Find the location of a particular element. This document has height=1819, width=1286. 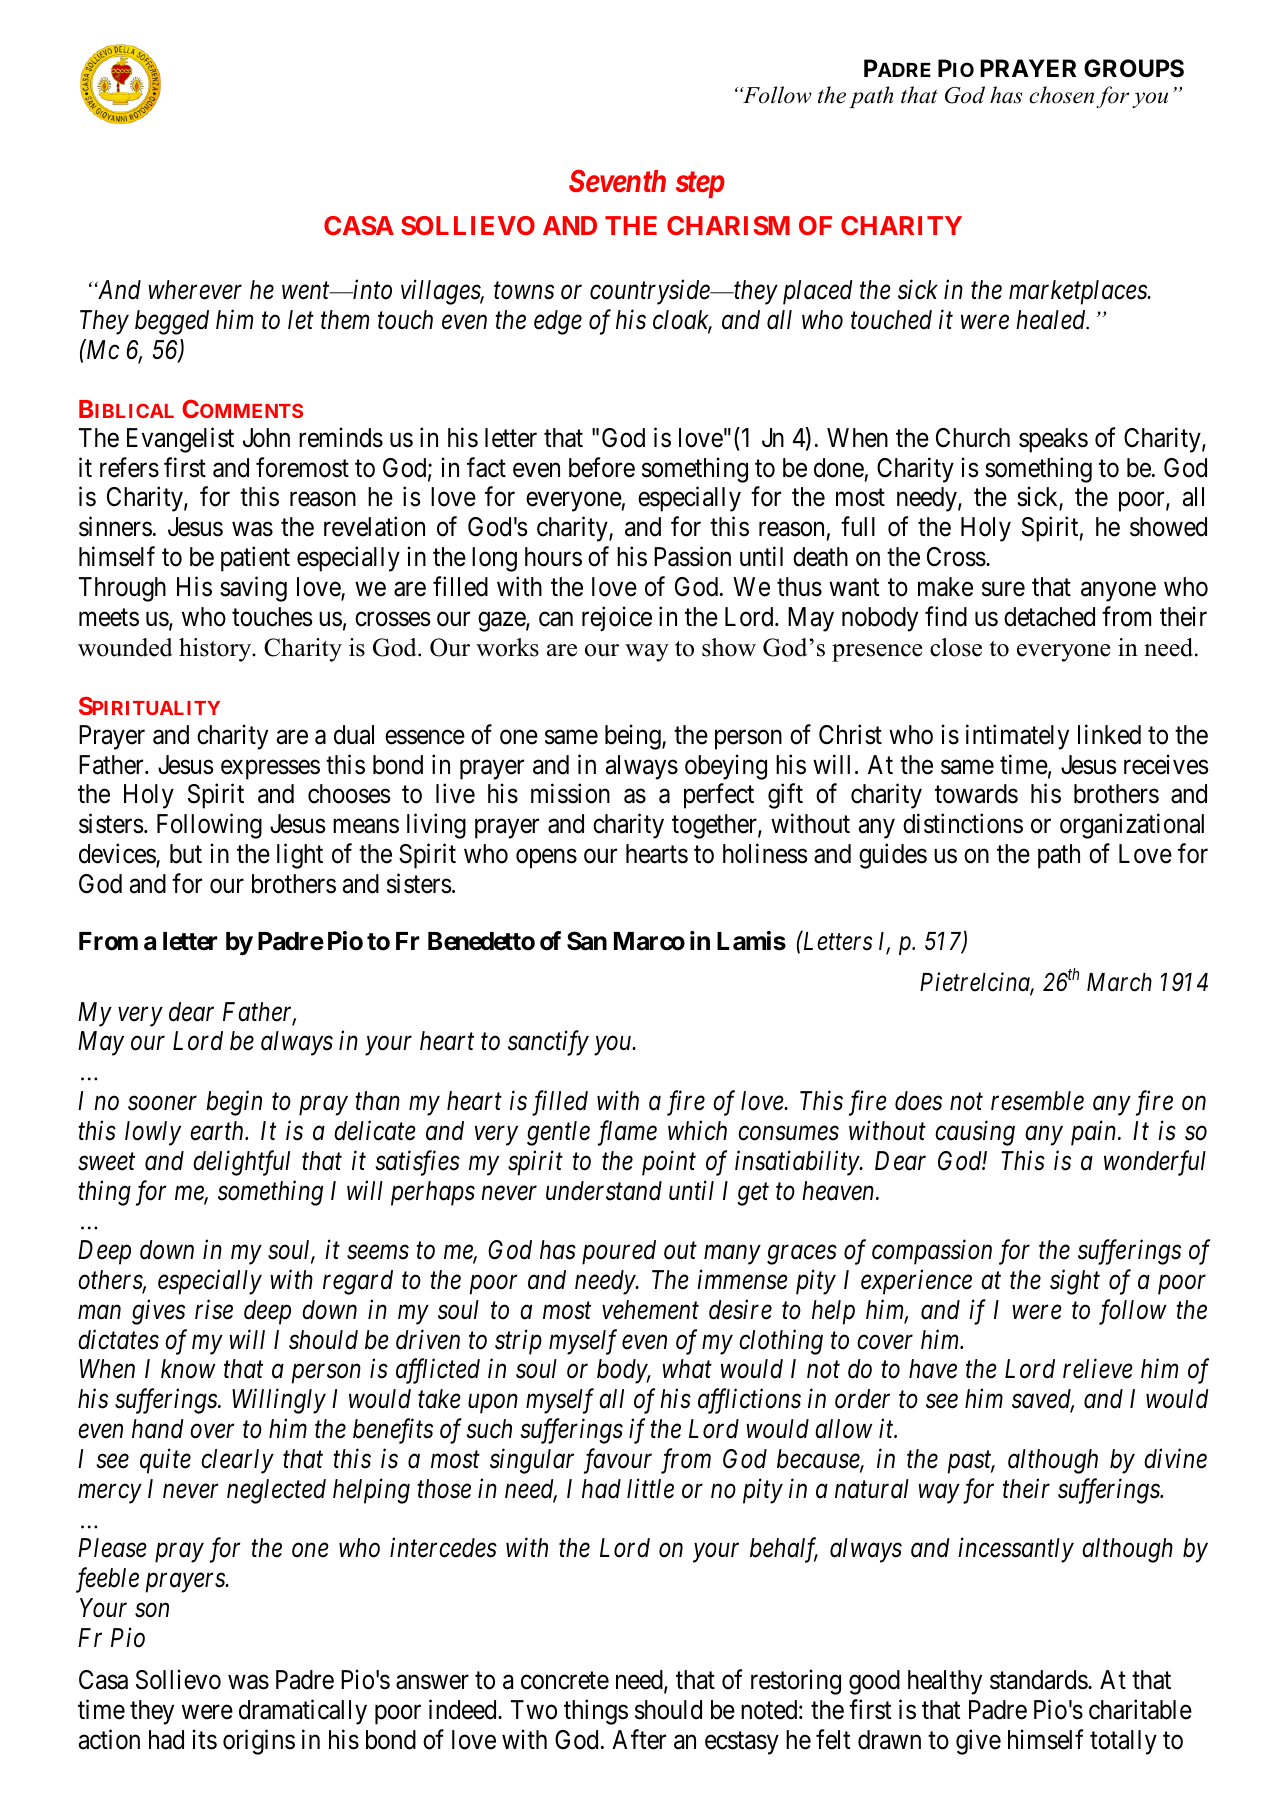

wherever is located at coordinates (195, 290).
